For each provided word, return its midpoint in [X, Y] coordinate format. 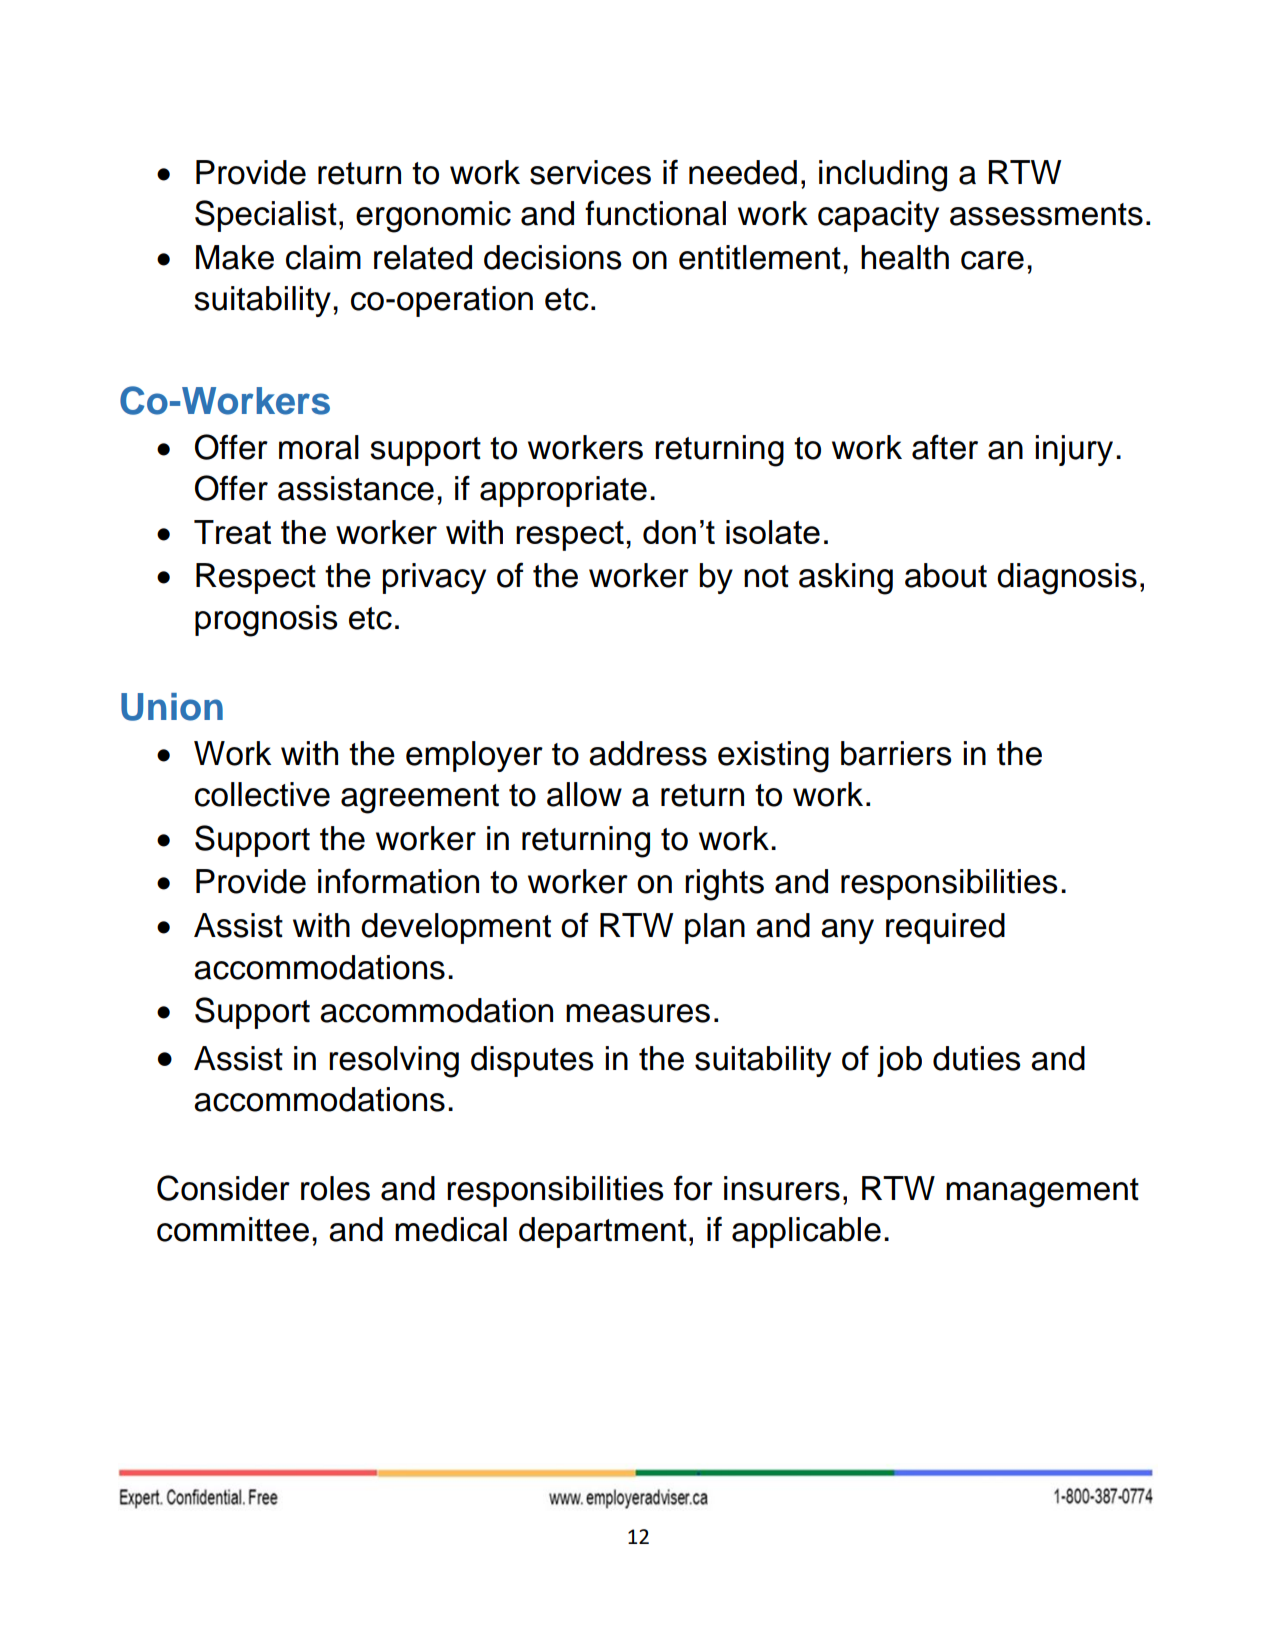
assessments [1046, 214]
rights [724, 885]
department [603, 1232]
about [946, 575]
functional [655, 213]
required [945, 928]
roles [335, 1188]
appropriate [563, 491]
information [398, 881]
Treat [232, 532]
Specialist [266, 216]
